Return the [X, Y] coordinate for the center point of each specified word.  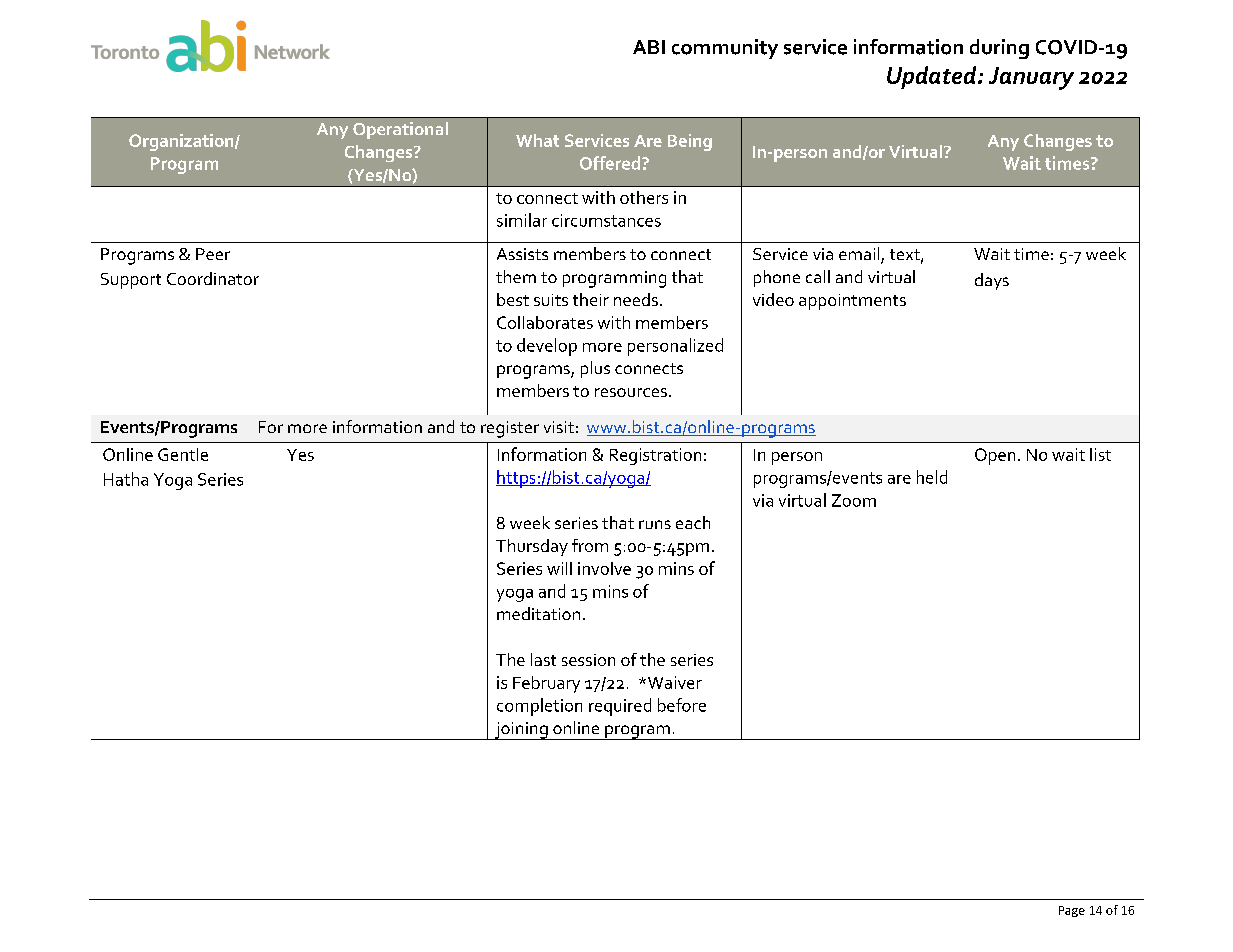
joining [521, 731]
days [992, 281]
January [1031, 78]
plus [595, 369]
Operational [400, 130]
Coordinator [213, 278]
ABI [649, 47]
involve [604, 568]
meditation [538, 613]
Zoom [854, 500]
